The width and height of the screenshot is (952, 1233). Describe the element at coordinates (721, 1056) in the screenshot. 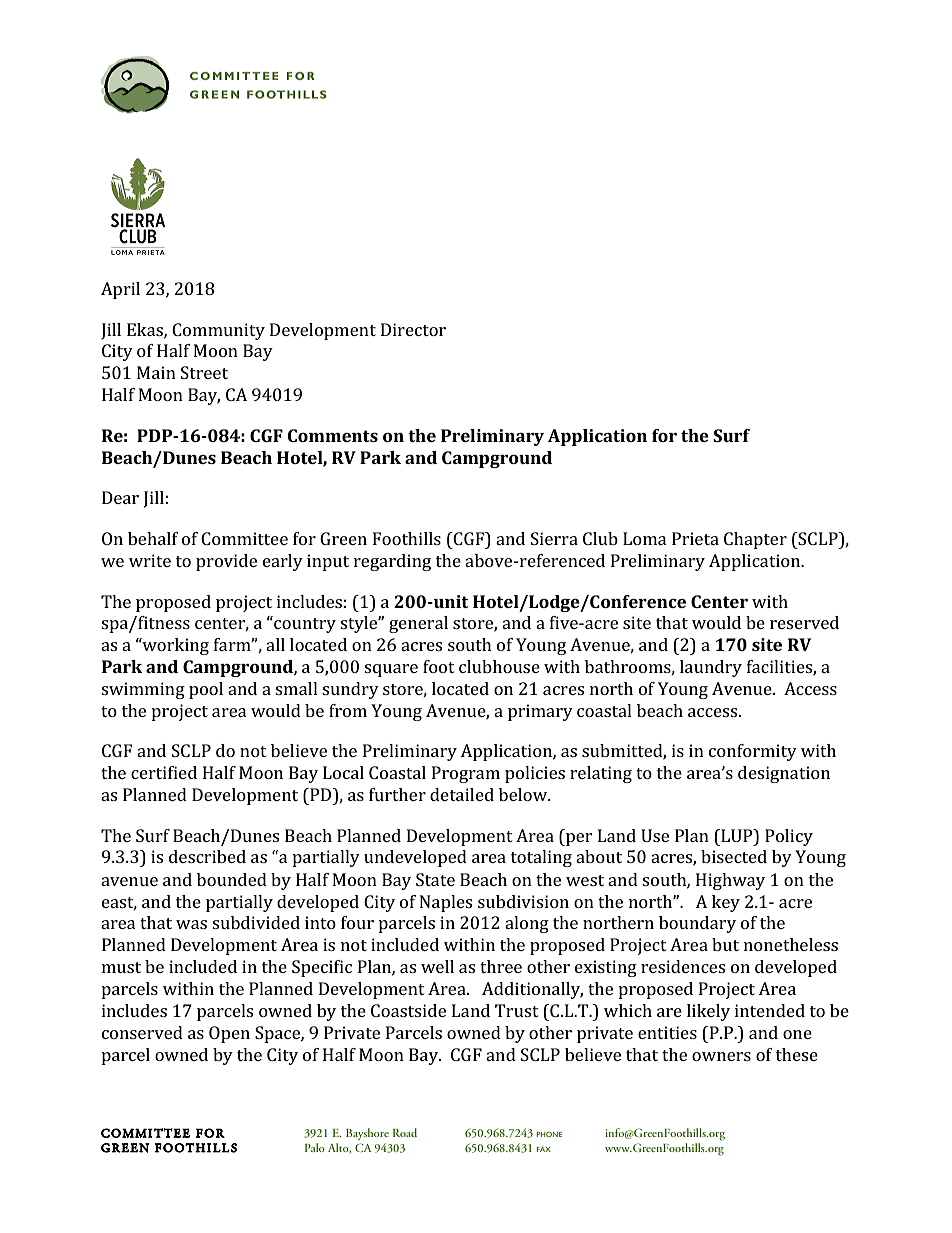

I see `owners` at that location.
